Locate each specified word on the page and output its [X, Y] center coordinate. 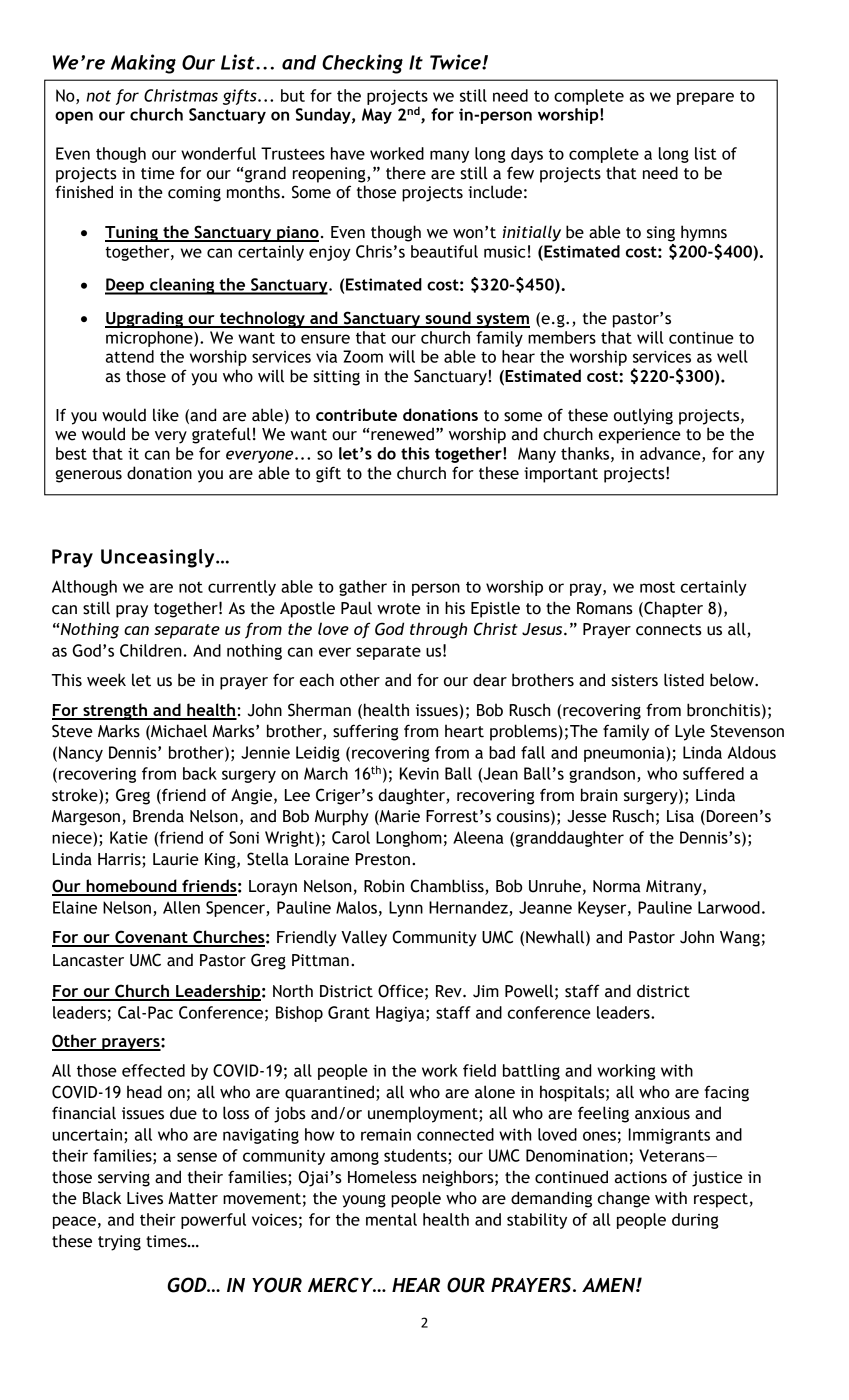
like [166, 415]
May [377, 116]
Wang [740, 939]
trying [119, 1243]
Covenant [151, 938]
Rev [450, 991]
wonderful [218, 153]
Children [150, 650]
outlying [643, 416]
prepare [705, 98]
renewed [402, 434]
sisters [634, 680]
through [438, 630]
